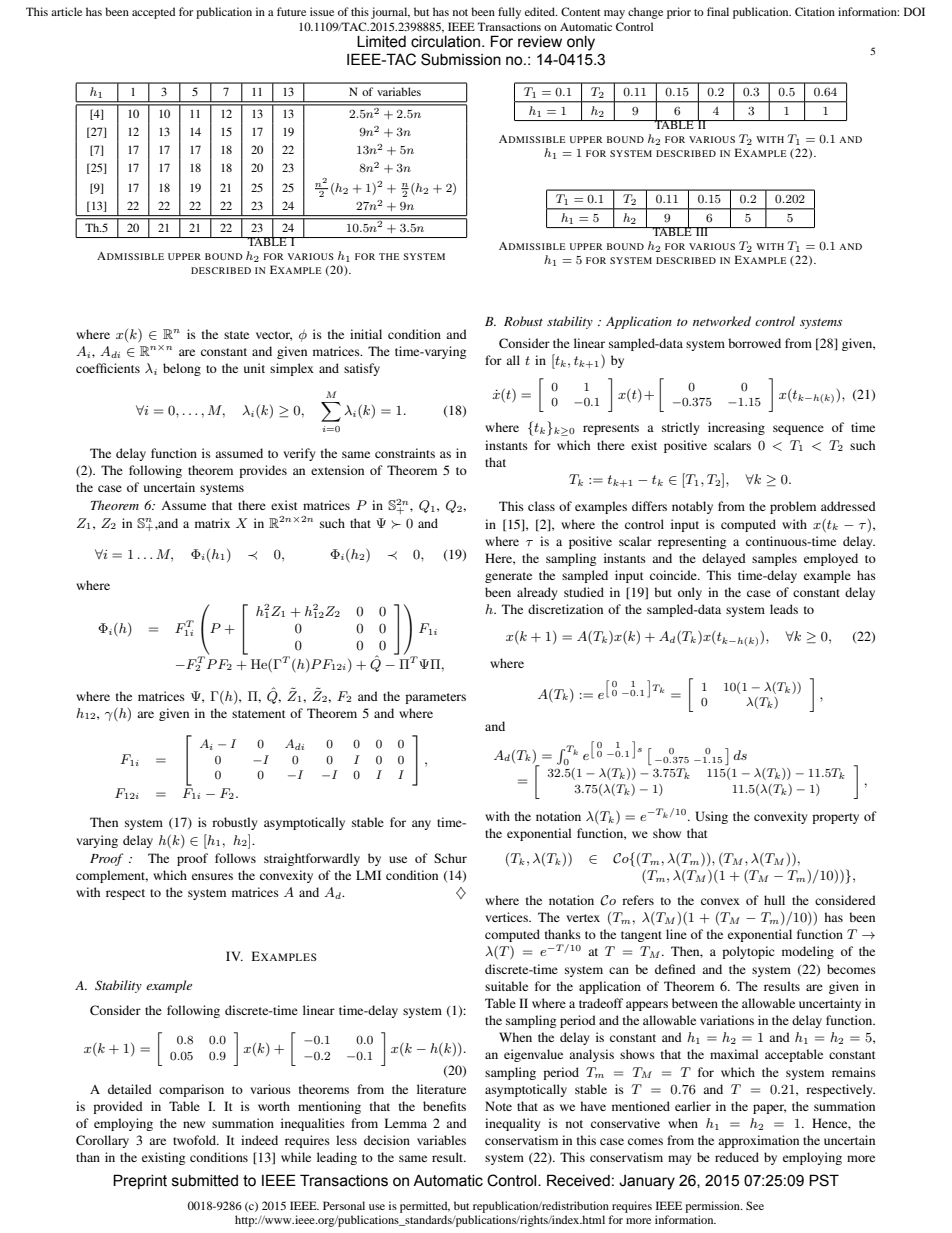  I want to click on accepted, so click(153, 13).
